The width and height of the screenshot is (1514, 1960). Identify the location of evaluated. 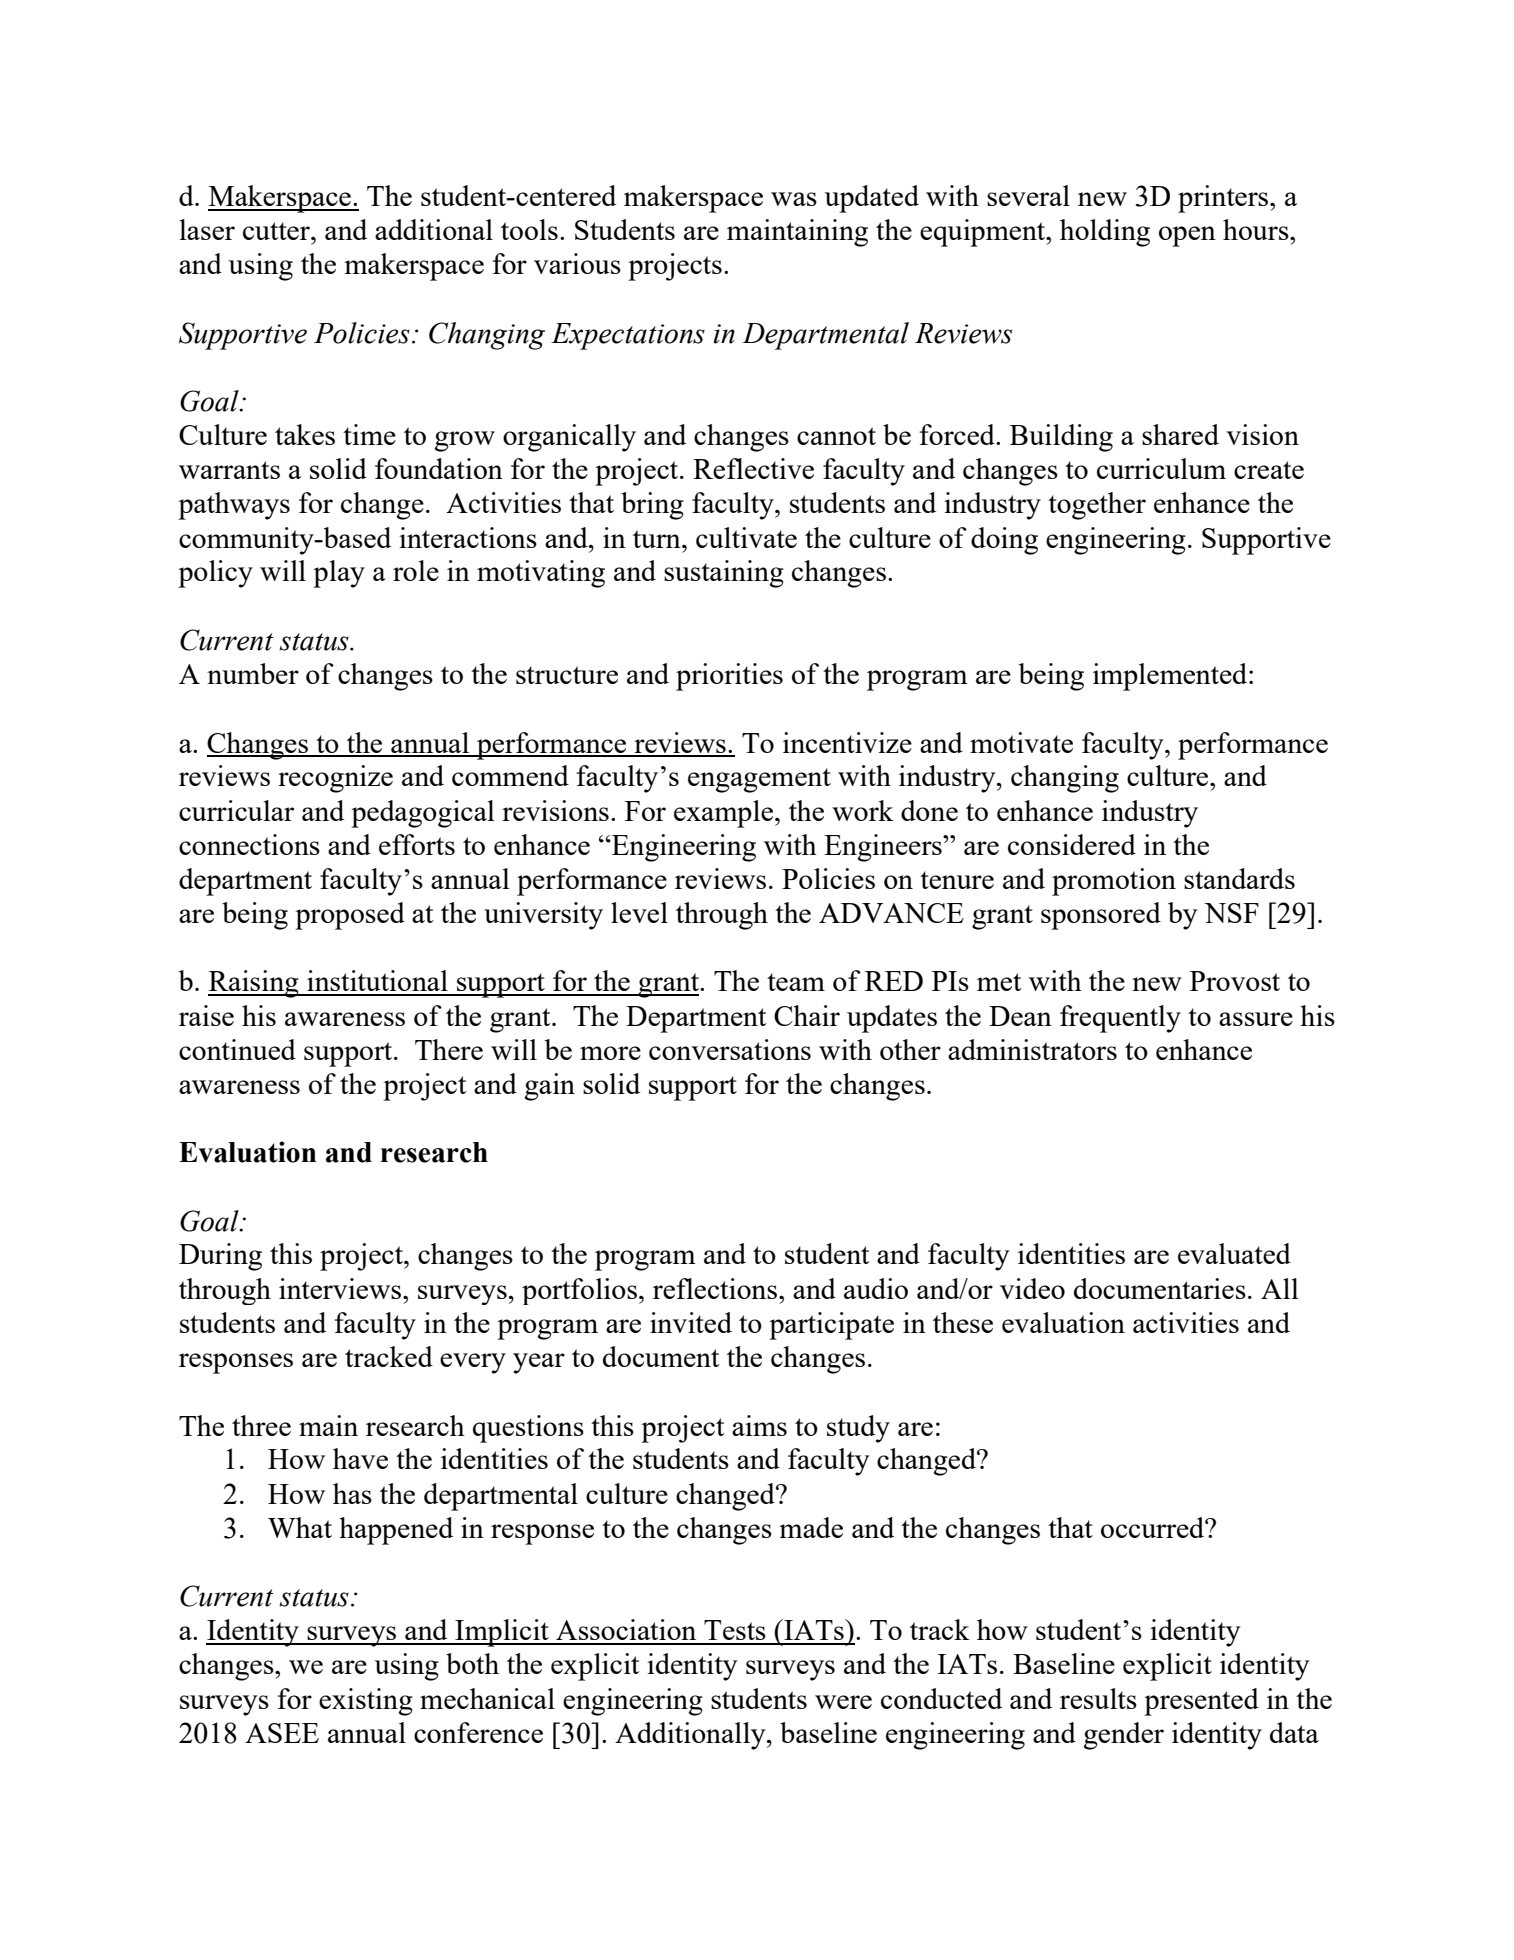
(1234, 1253).
